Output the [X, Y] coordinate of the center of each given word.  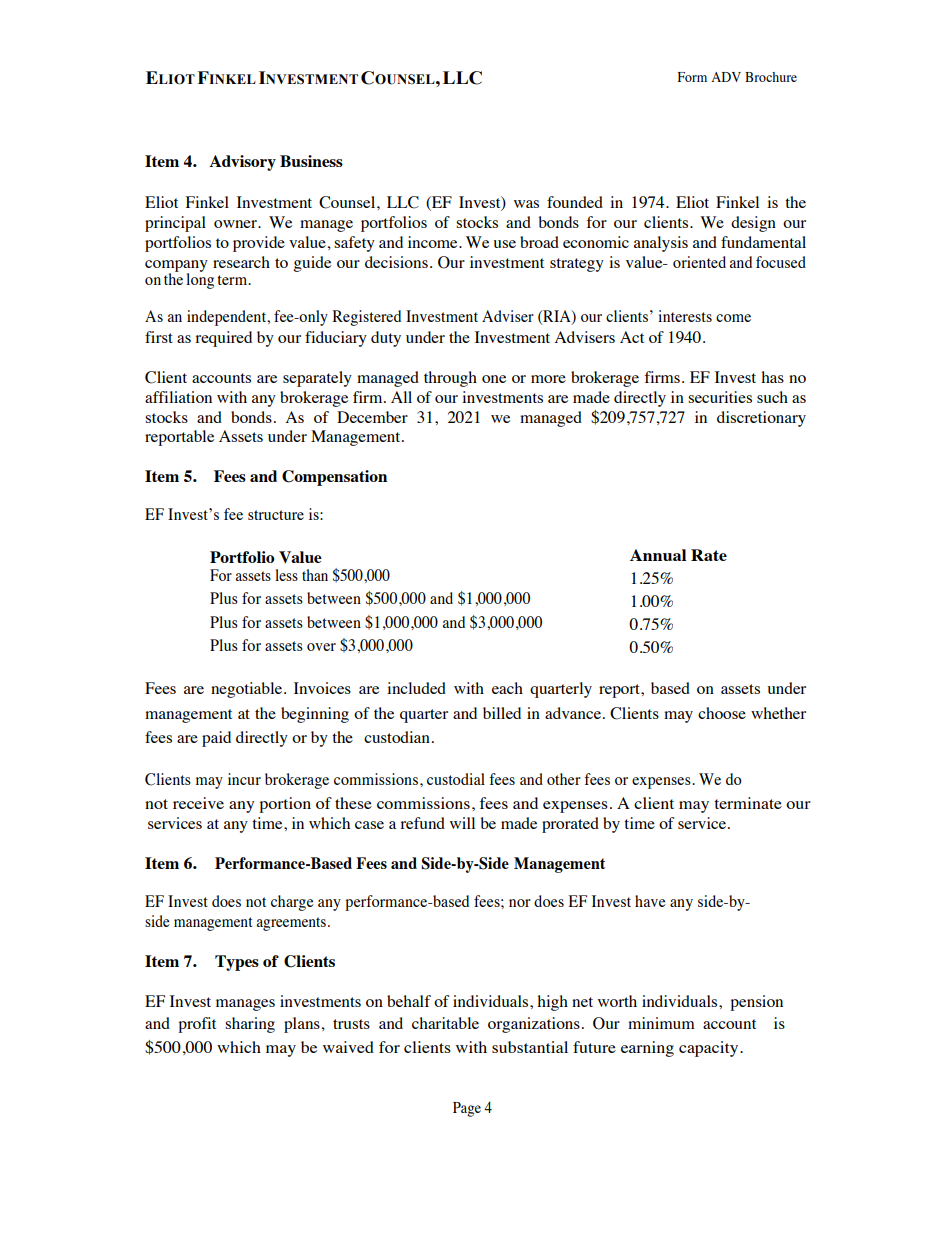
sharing [250, 1025]
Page [467, 1109]
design [753, 224]
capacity [710, 1049]
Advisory [242, 163]
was [526, 204]
